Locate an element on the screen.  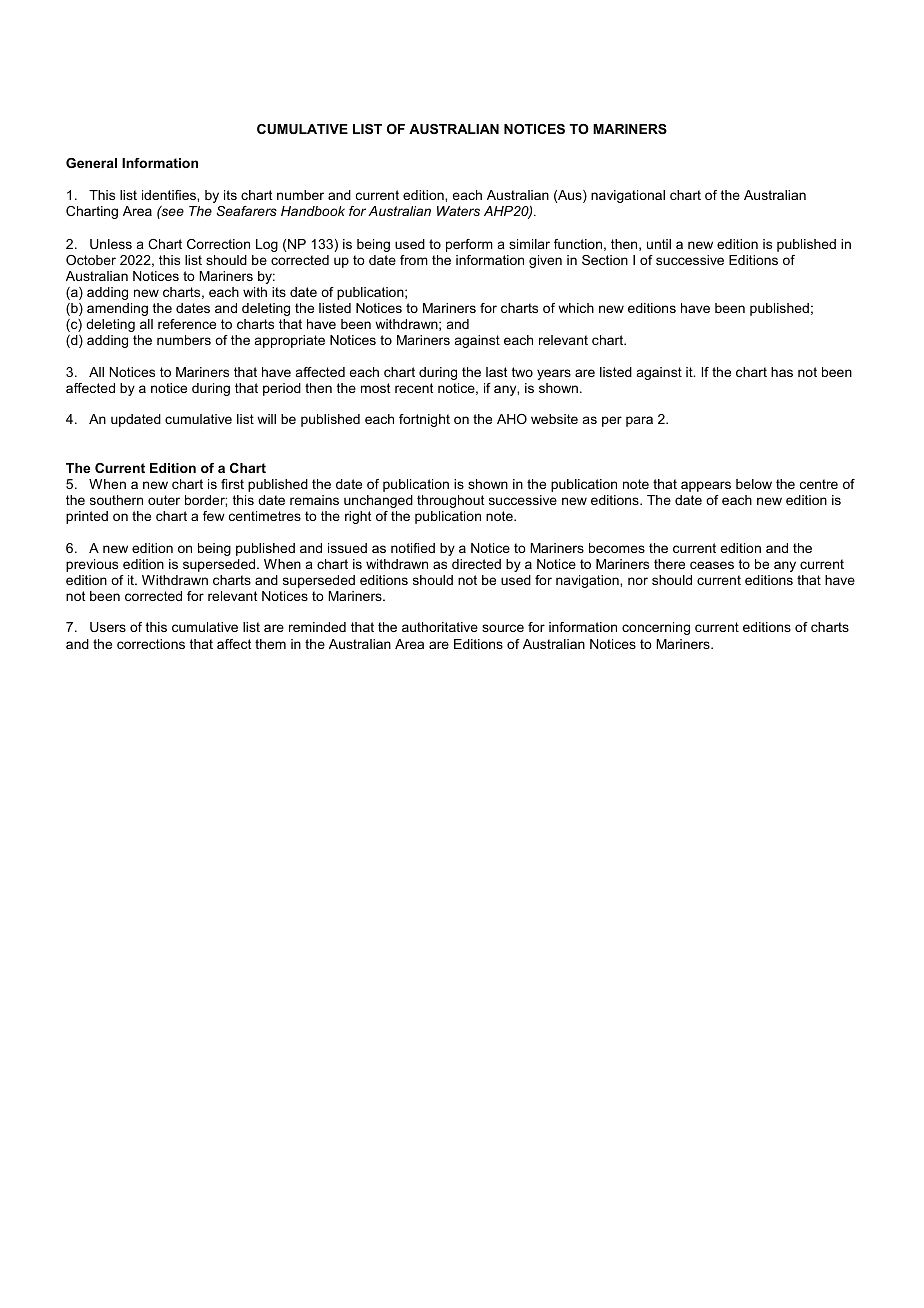
Section is located at coordinates (605, 260).
